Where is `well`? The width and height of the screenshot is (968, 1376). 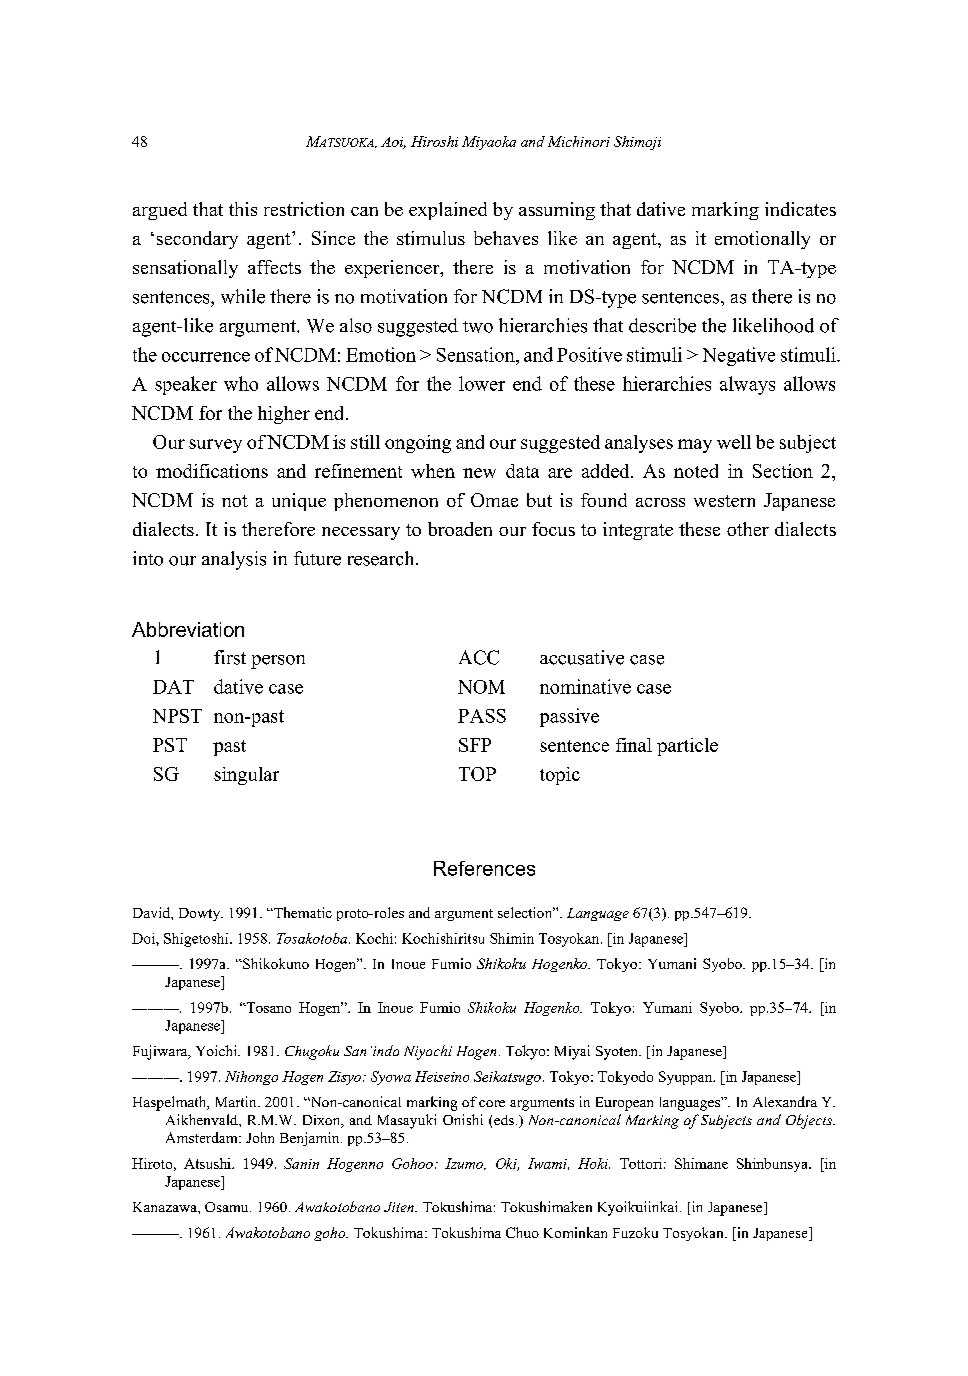
well is located at coordinates (734, 442).
